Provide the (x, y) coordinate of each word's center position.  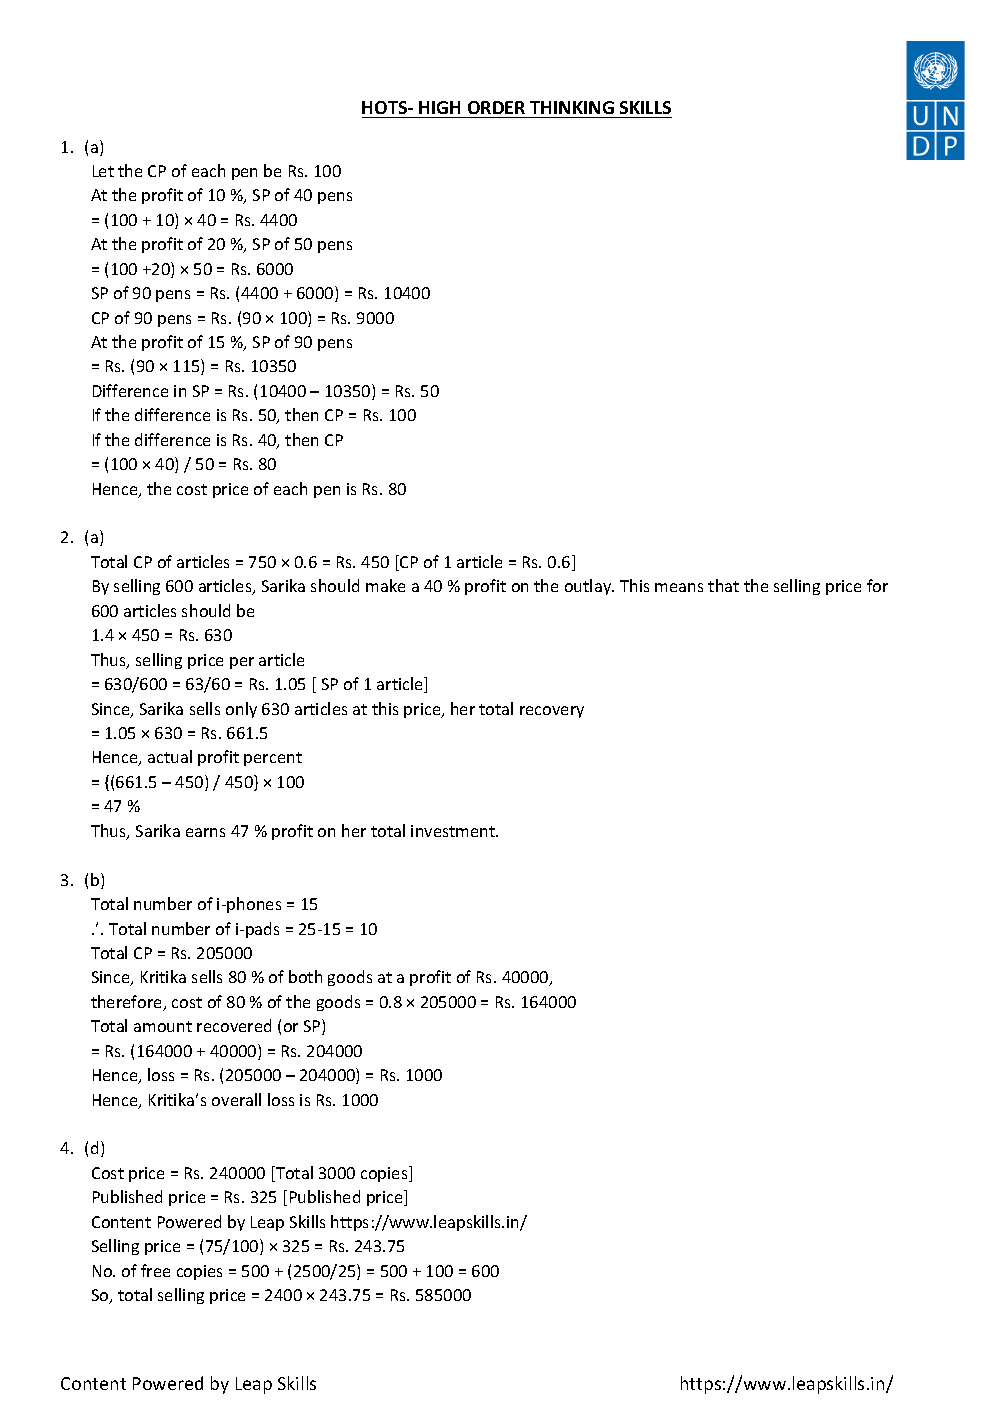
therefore (128, 1003)
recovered (234, 1025)
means (679, 587)
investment (454, 831)
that (723, 585)
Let (103, 171)
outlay (589, 587)
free (155, 1270)
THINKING (572, 107)
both (305, 976)
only (241, 710)
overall (236, 1099)
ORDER (496, 107)
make (385, 585)
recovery (552, 712)
